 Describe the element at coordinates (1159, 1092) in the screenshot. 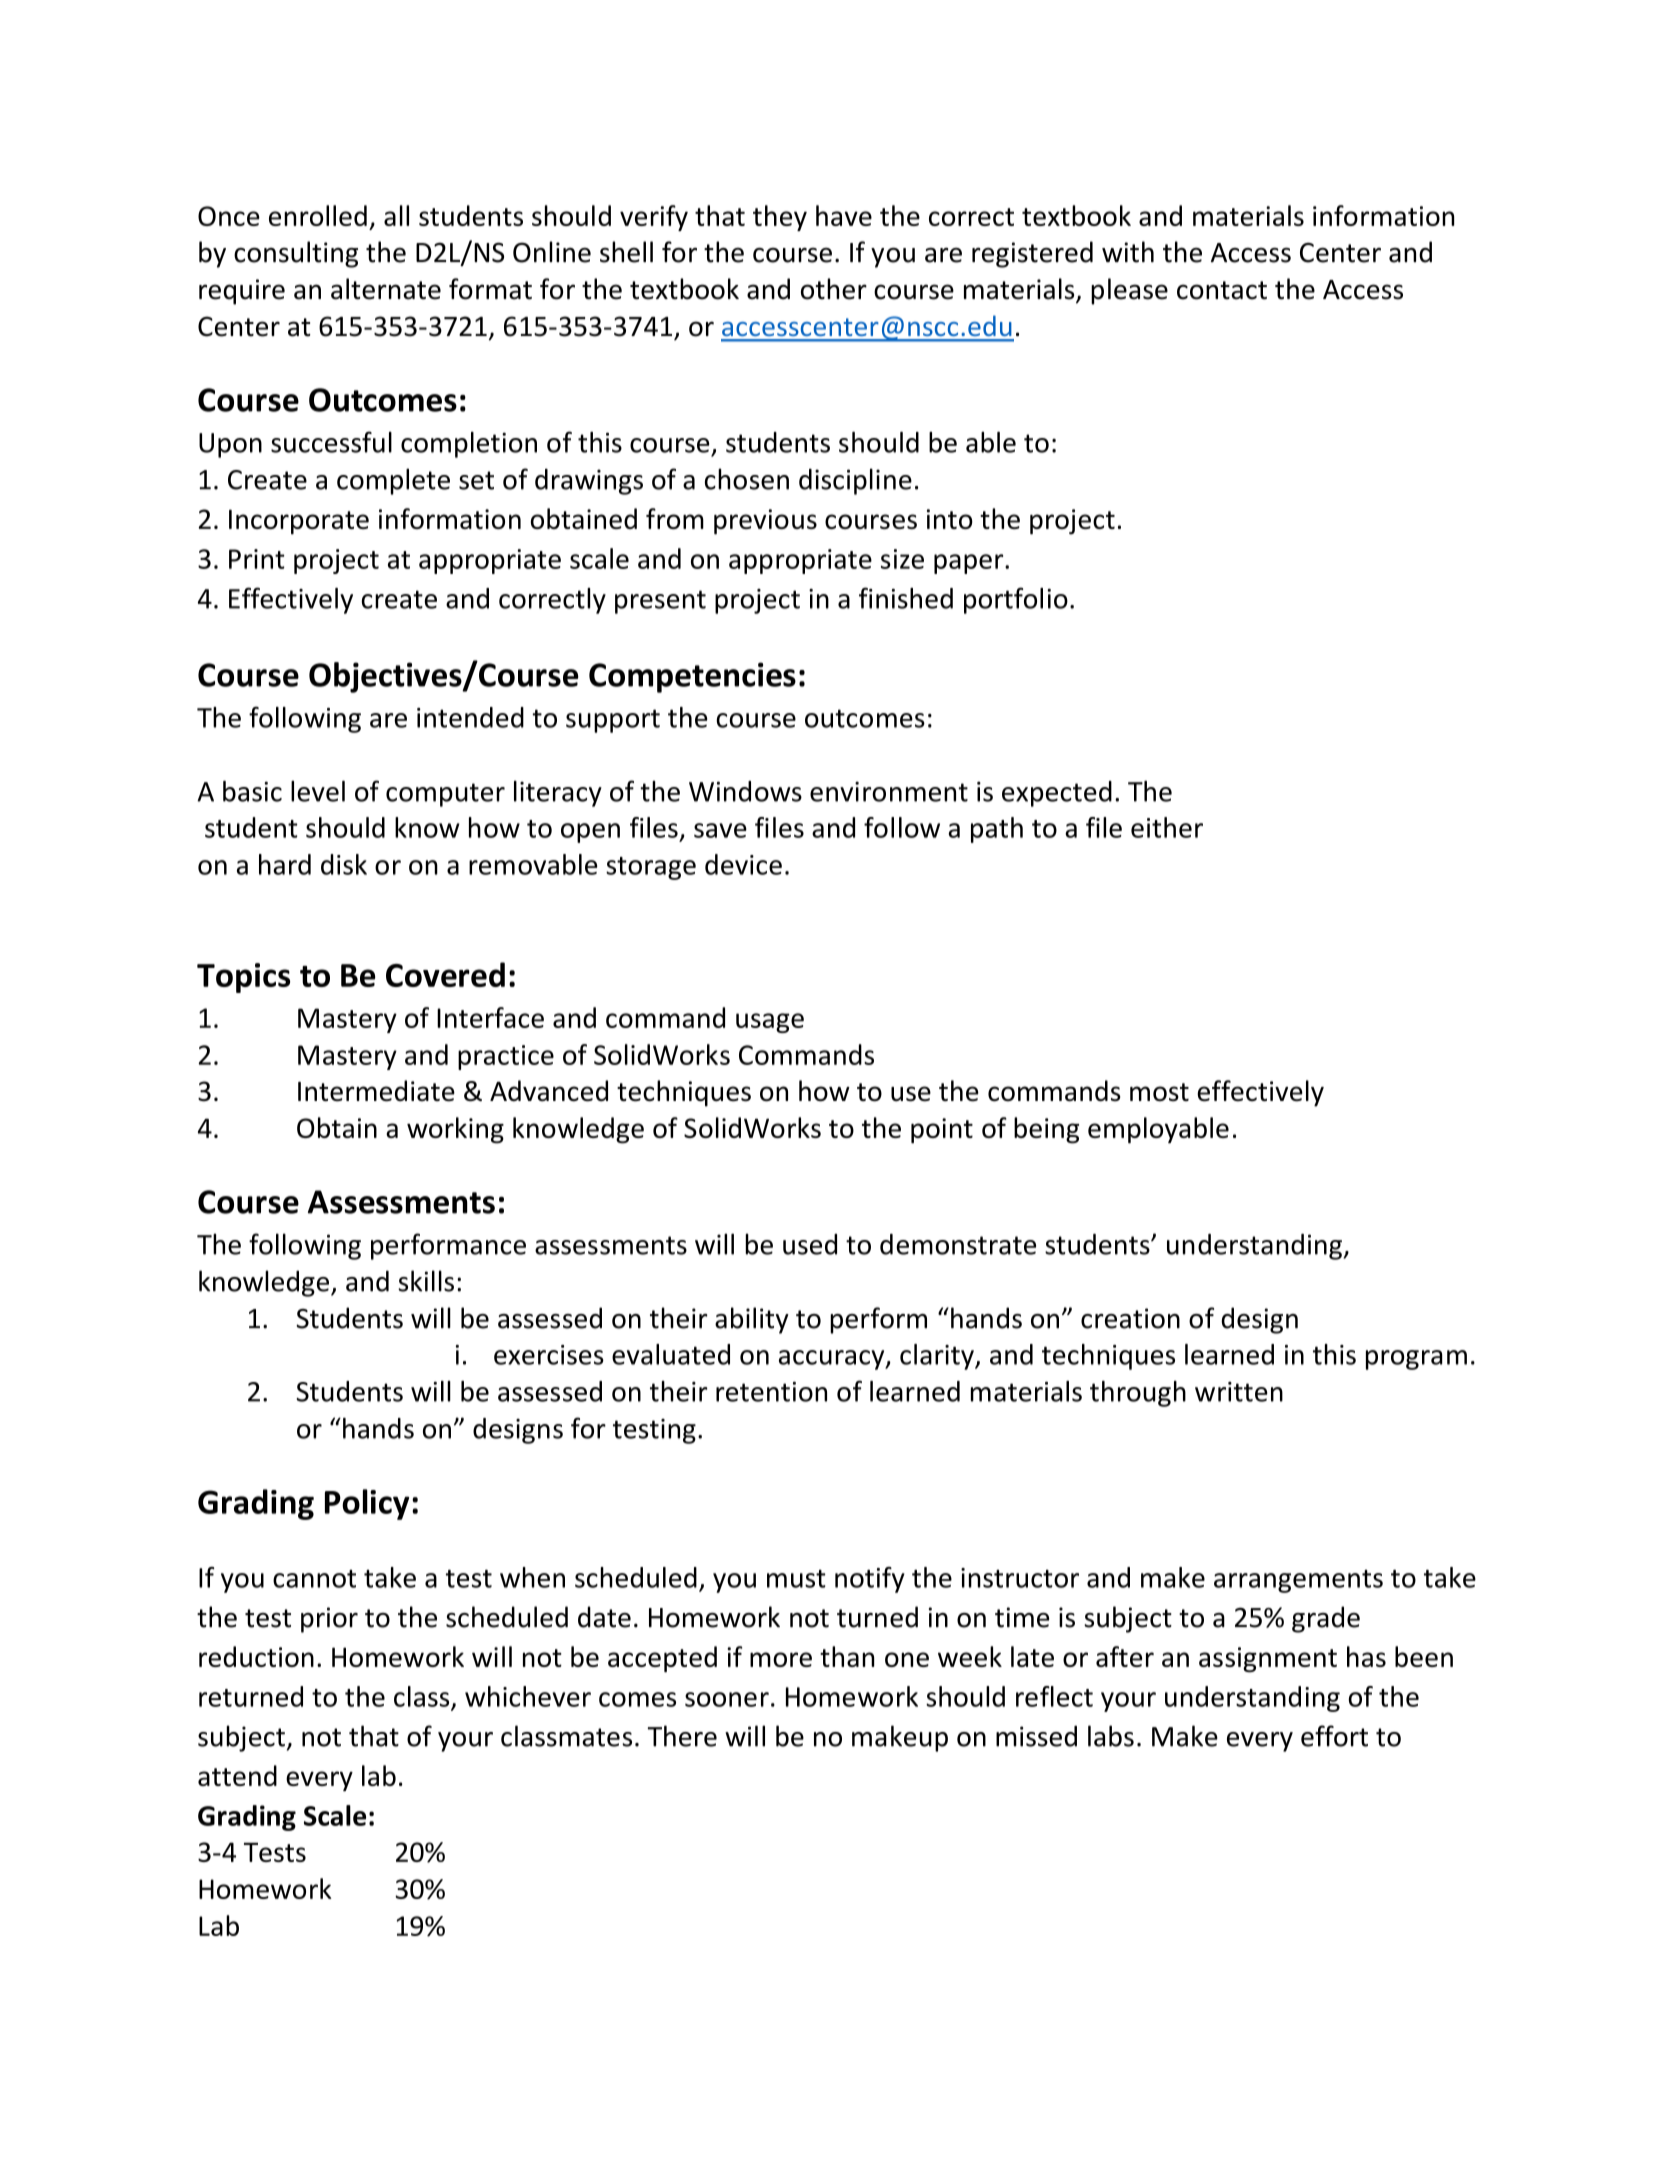

I see `most` at that location.
